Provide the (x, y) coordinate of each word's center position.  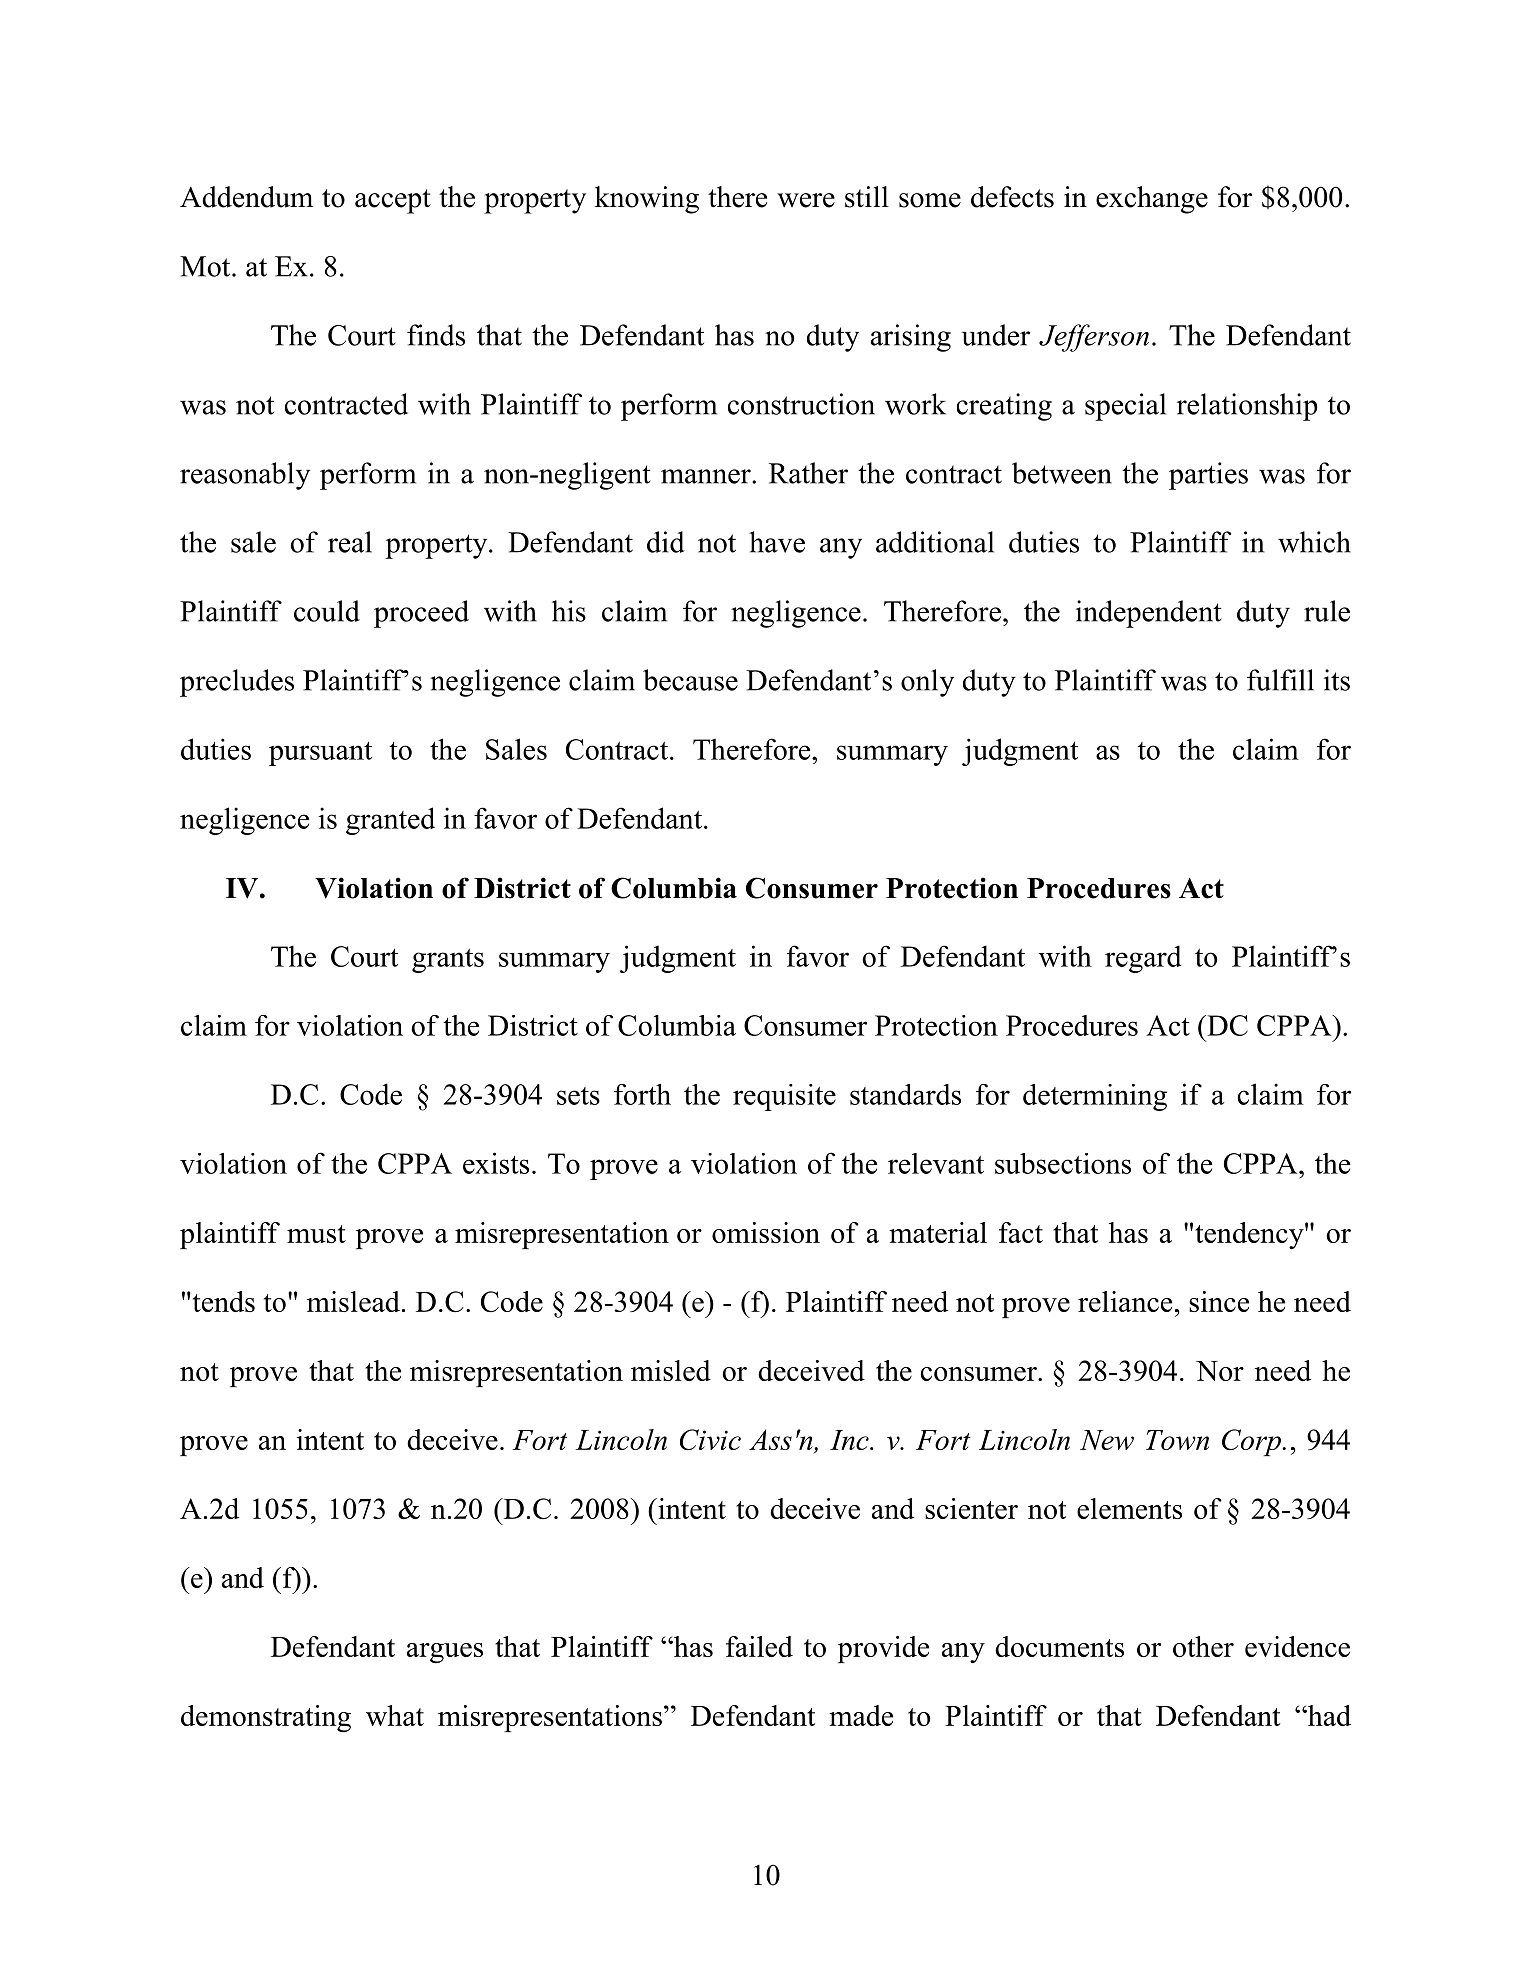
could (327, 611)
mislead (353, 1301)
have (777, 542)
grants (448, 961)
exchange (1152, 200)
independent (1149, 614)
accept (393, 201)
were (806, 200)
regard (1143, 959)
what (395, 1715)
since (1219, 1301)
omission (766, 1232)
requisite (784, 1097)
